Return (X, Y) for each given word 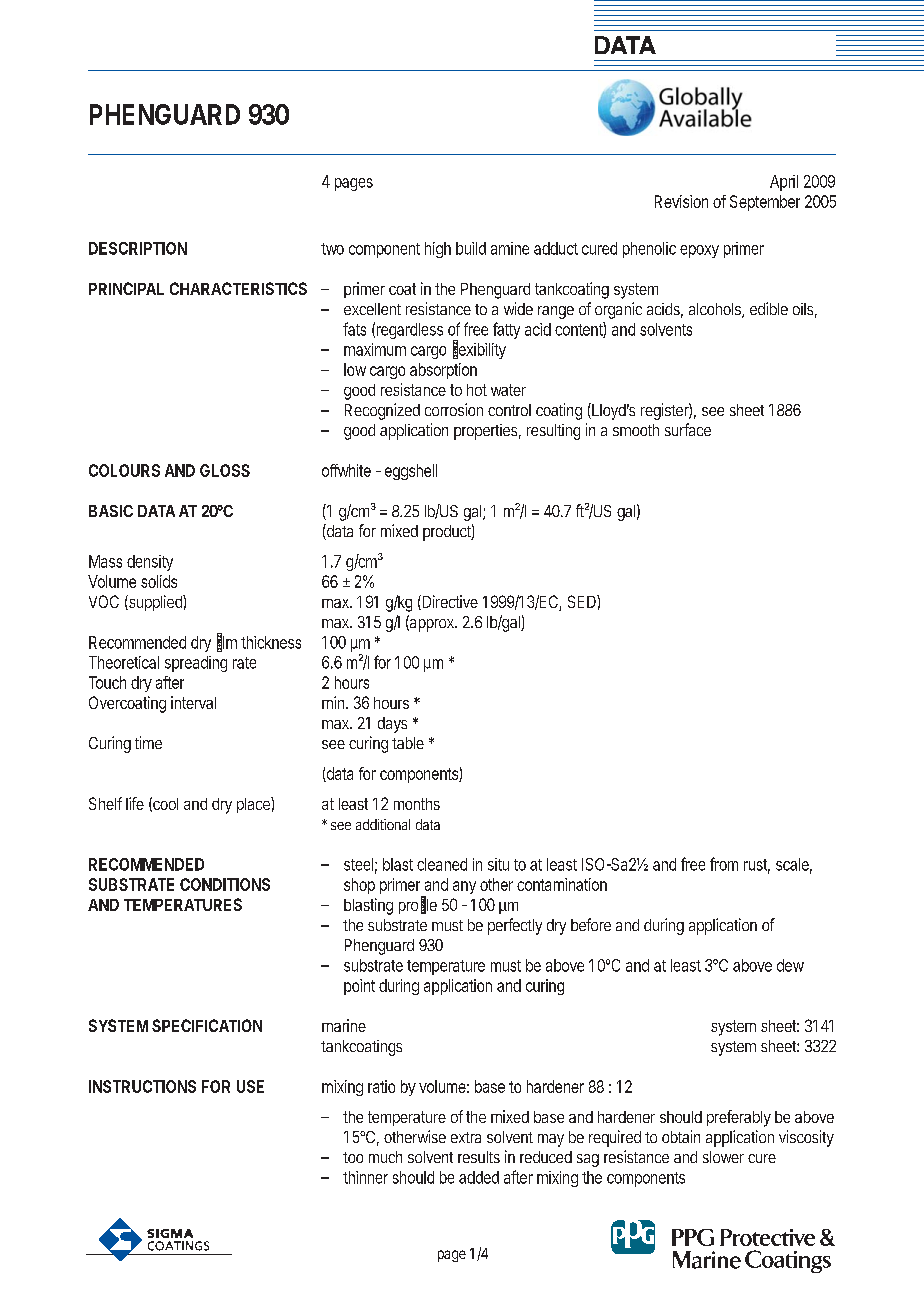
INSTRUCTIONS (142, 1086)
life (135, 803)
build (471, 248)
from (724, 864)
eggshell (411, 472)
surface (688, 429)
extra (466, 1137)
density (150, 563)
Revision (681, 201)
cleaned (442, 864)
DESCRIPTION (138, 248)
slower (723, 1157)
